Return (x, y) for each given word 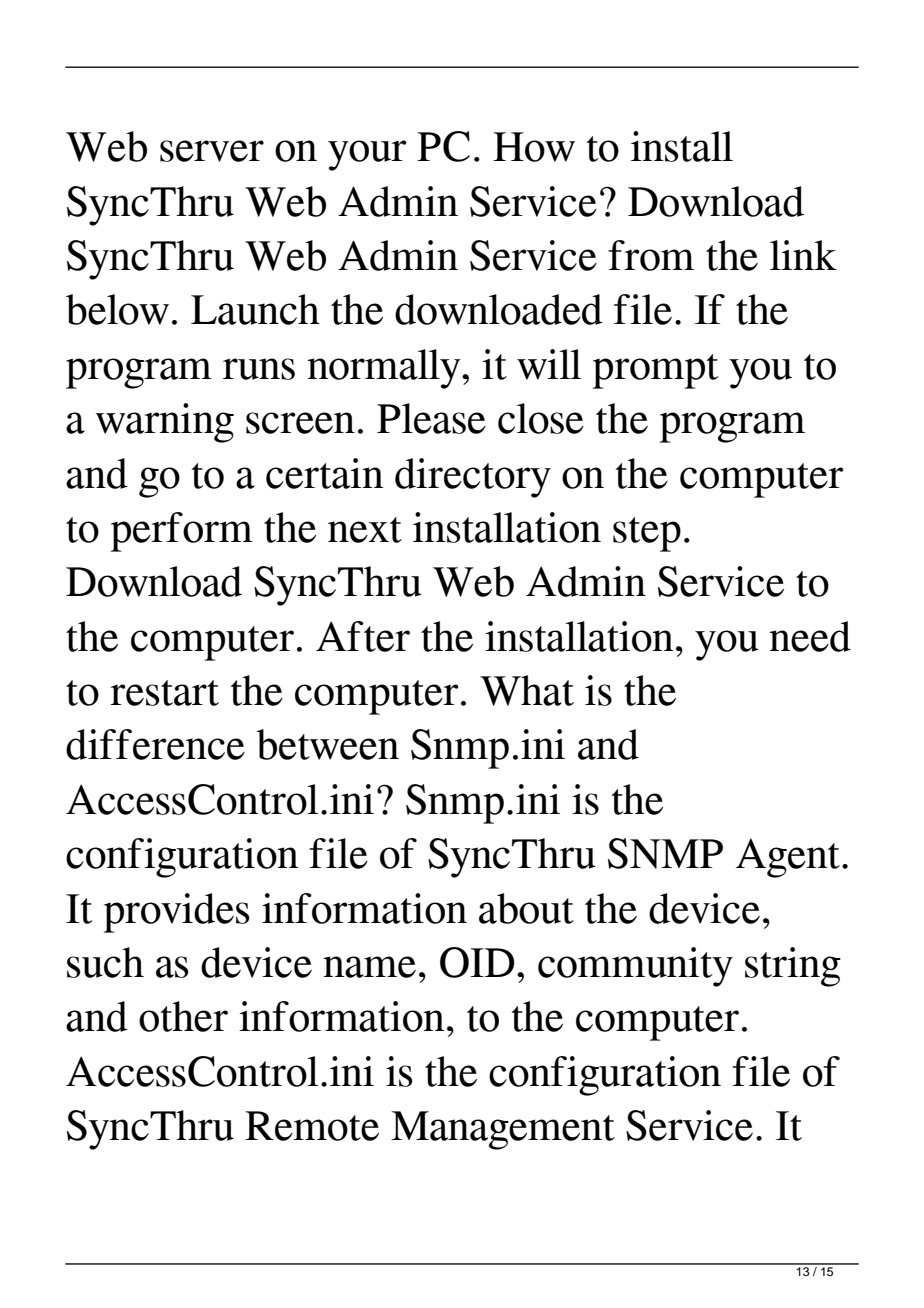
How (534, 147)
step (647, 534)
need (810, 636)
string (793, 967)
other (183, 1016)
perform (182, 532)
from (651, 255)
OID (477, 962)
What (527, 690)
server (212, 151)
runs (259, 369)
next (365, 530)
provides (177, 913)
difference (155, 744)
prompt (655, 371)
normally (385, 369)
